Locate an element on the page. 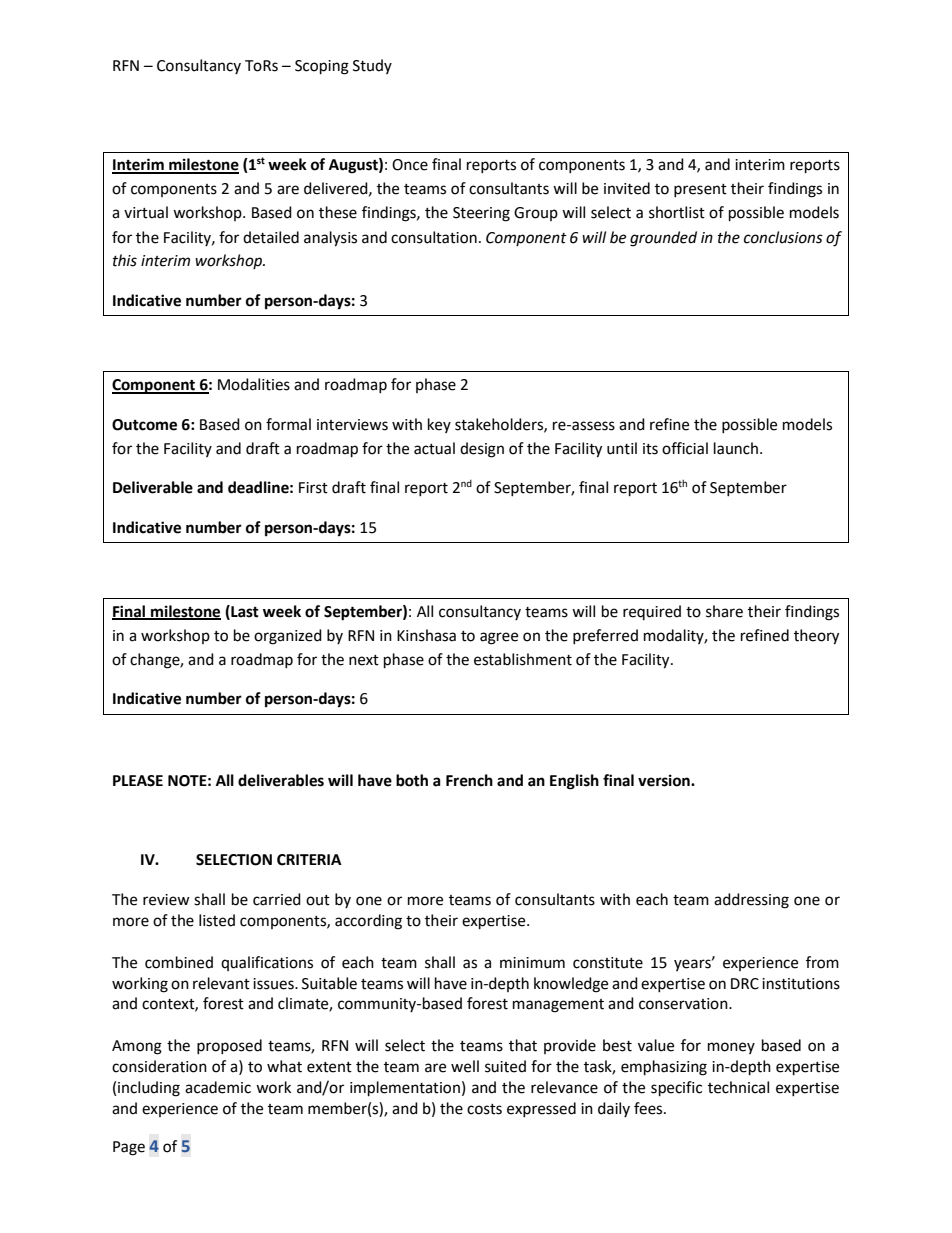 The image size is (952, 1233). Once is located at coordinates (410, 165).
